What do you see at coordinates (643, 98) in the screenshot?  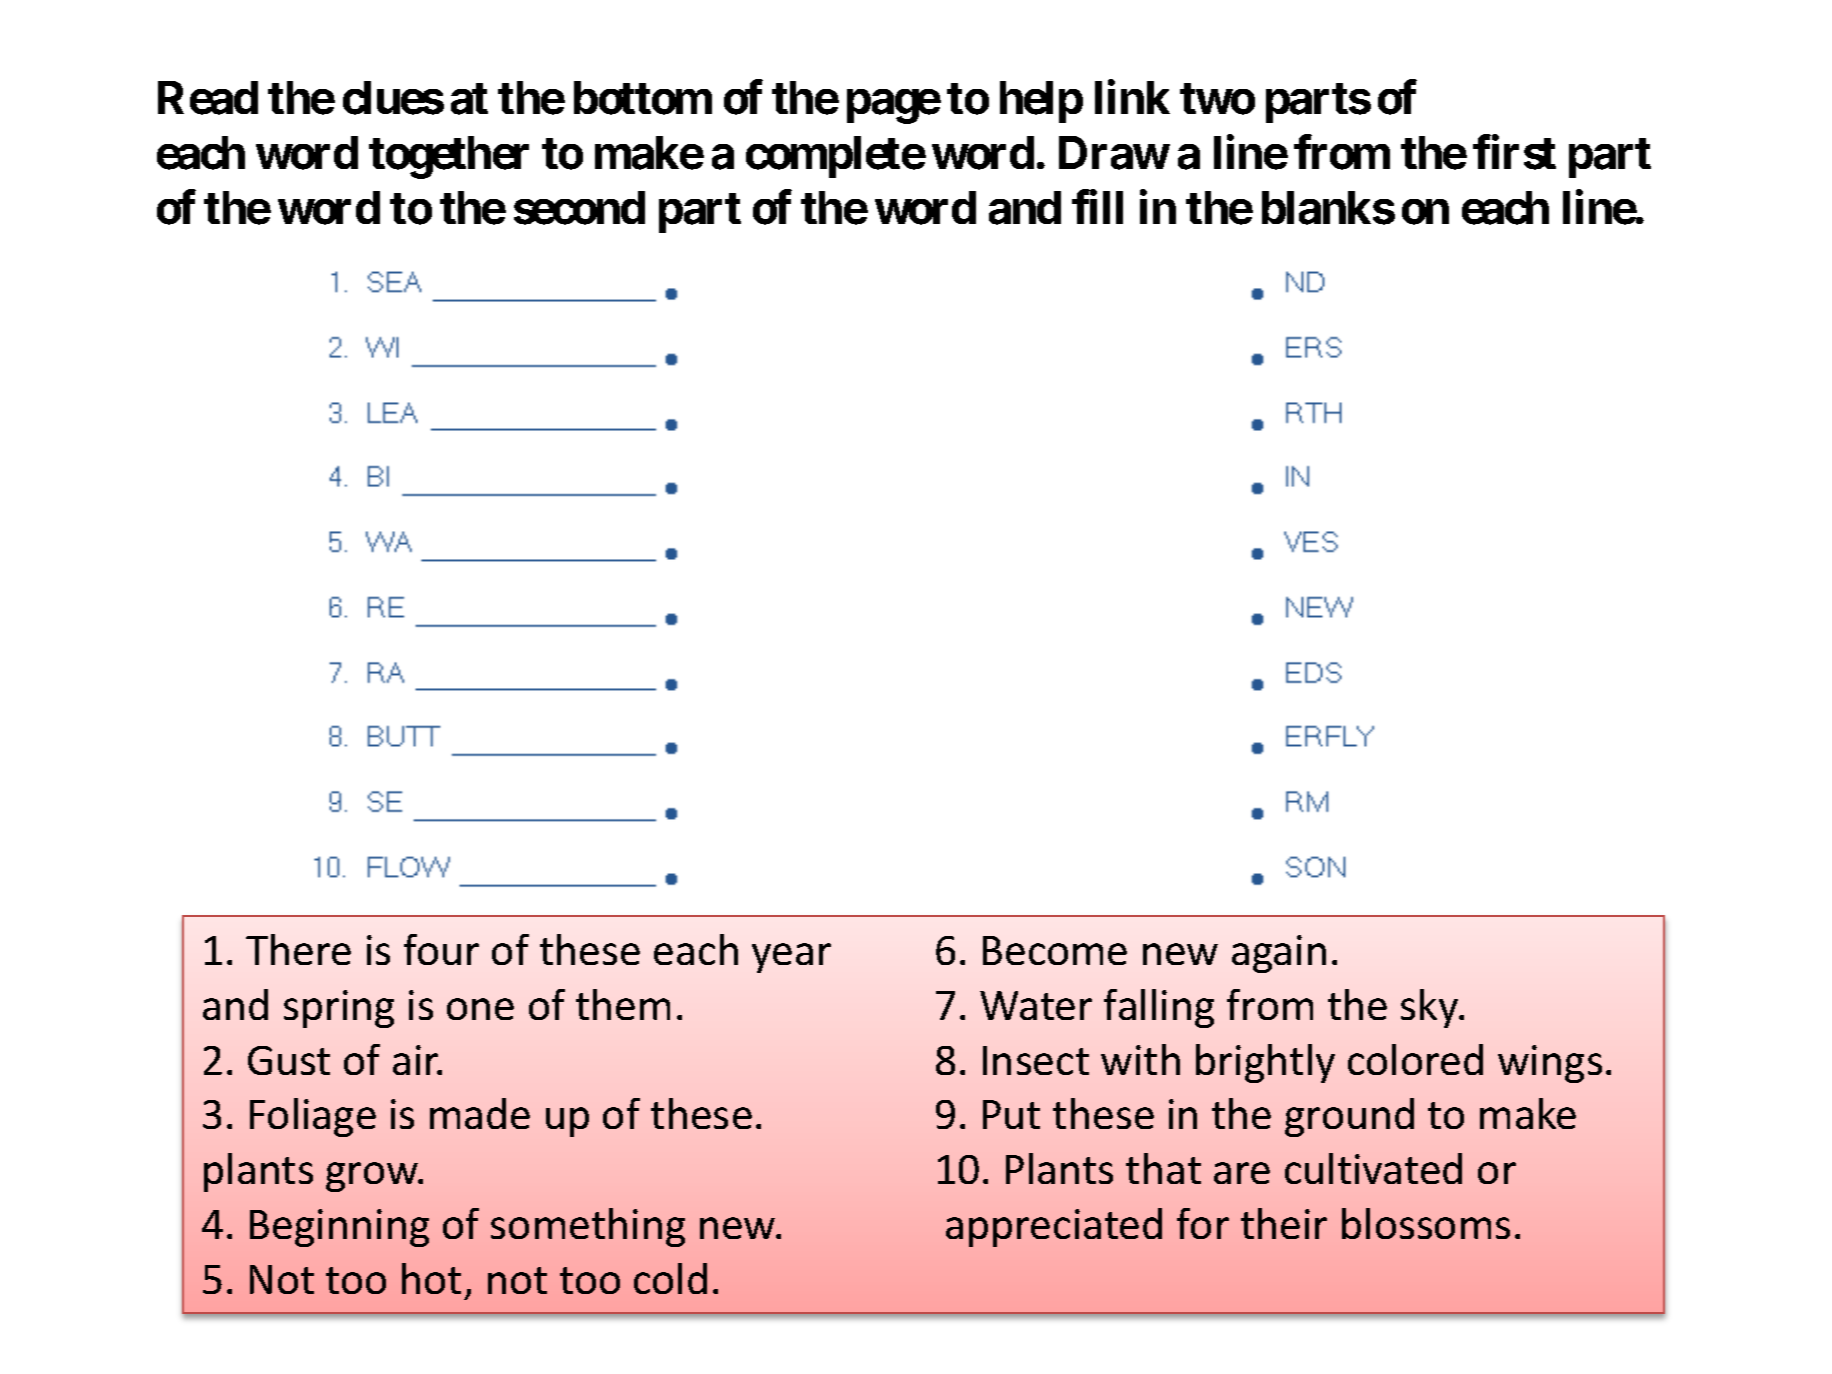 I see `bottom` at bounding box center [643, 98].
